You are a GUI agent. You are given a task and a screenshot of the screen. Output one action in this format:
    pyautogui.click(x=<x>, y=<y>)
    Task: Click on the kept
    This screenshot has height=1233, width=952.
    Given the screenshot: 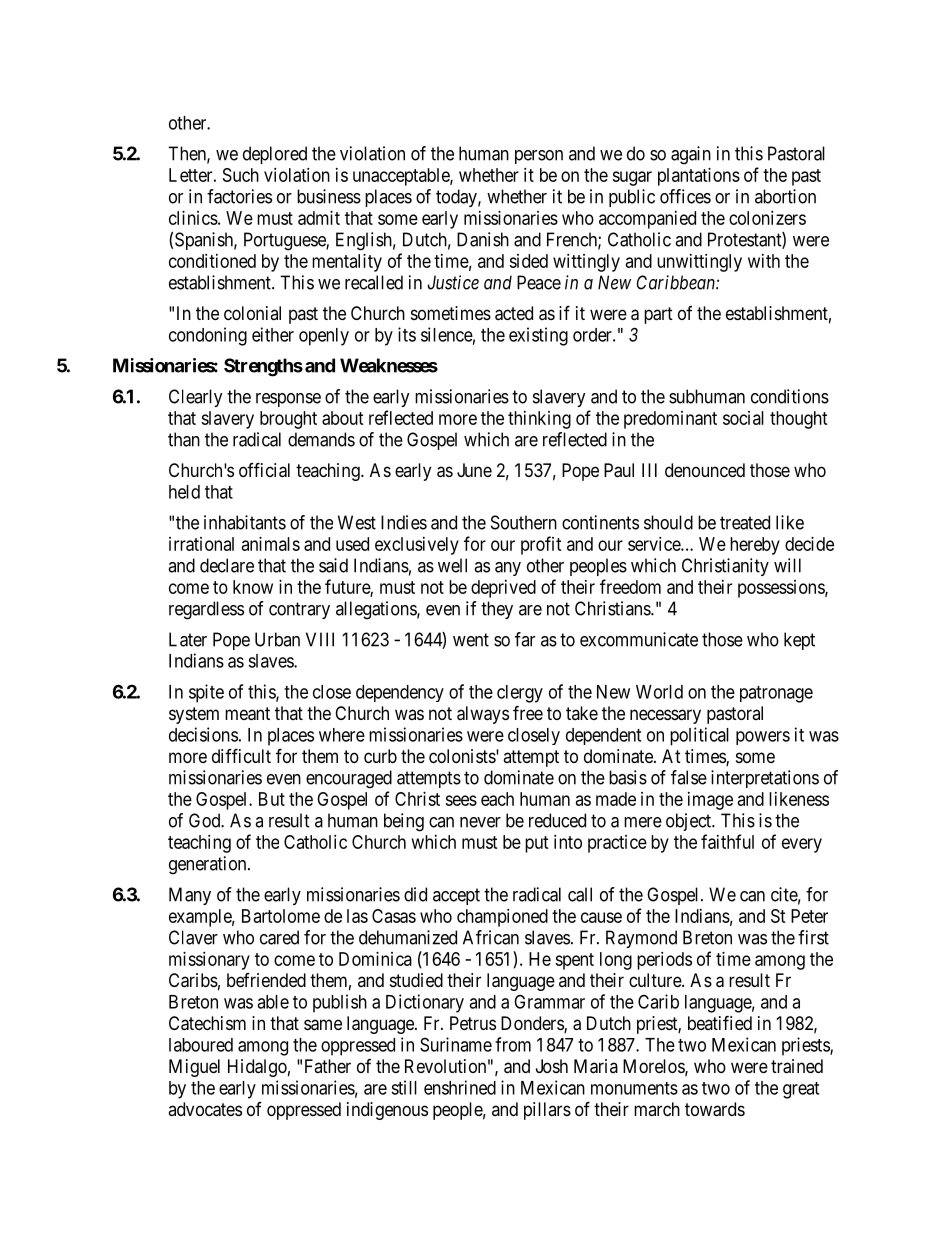 What is the action you would take?
    pyautogui.click(x=799, y=641)
